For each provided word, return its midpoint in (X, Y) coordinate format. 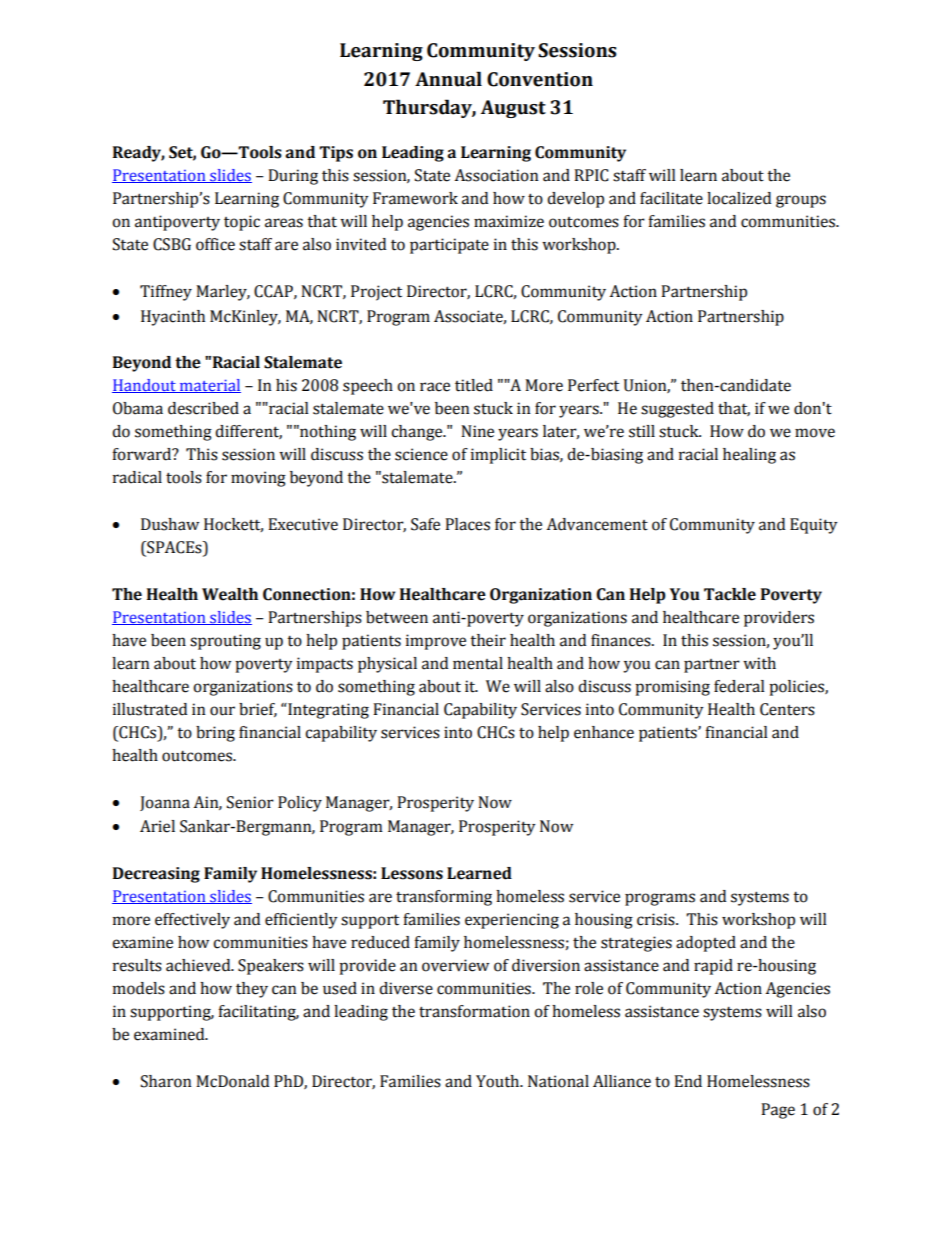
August (513, 109)
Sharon (166, 1081)
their (488, 640)
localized (739, 198)
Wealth (230, 594)
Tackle (730, 594)
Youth (498, 1081)
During (293, 177)
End (688, 1081)
